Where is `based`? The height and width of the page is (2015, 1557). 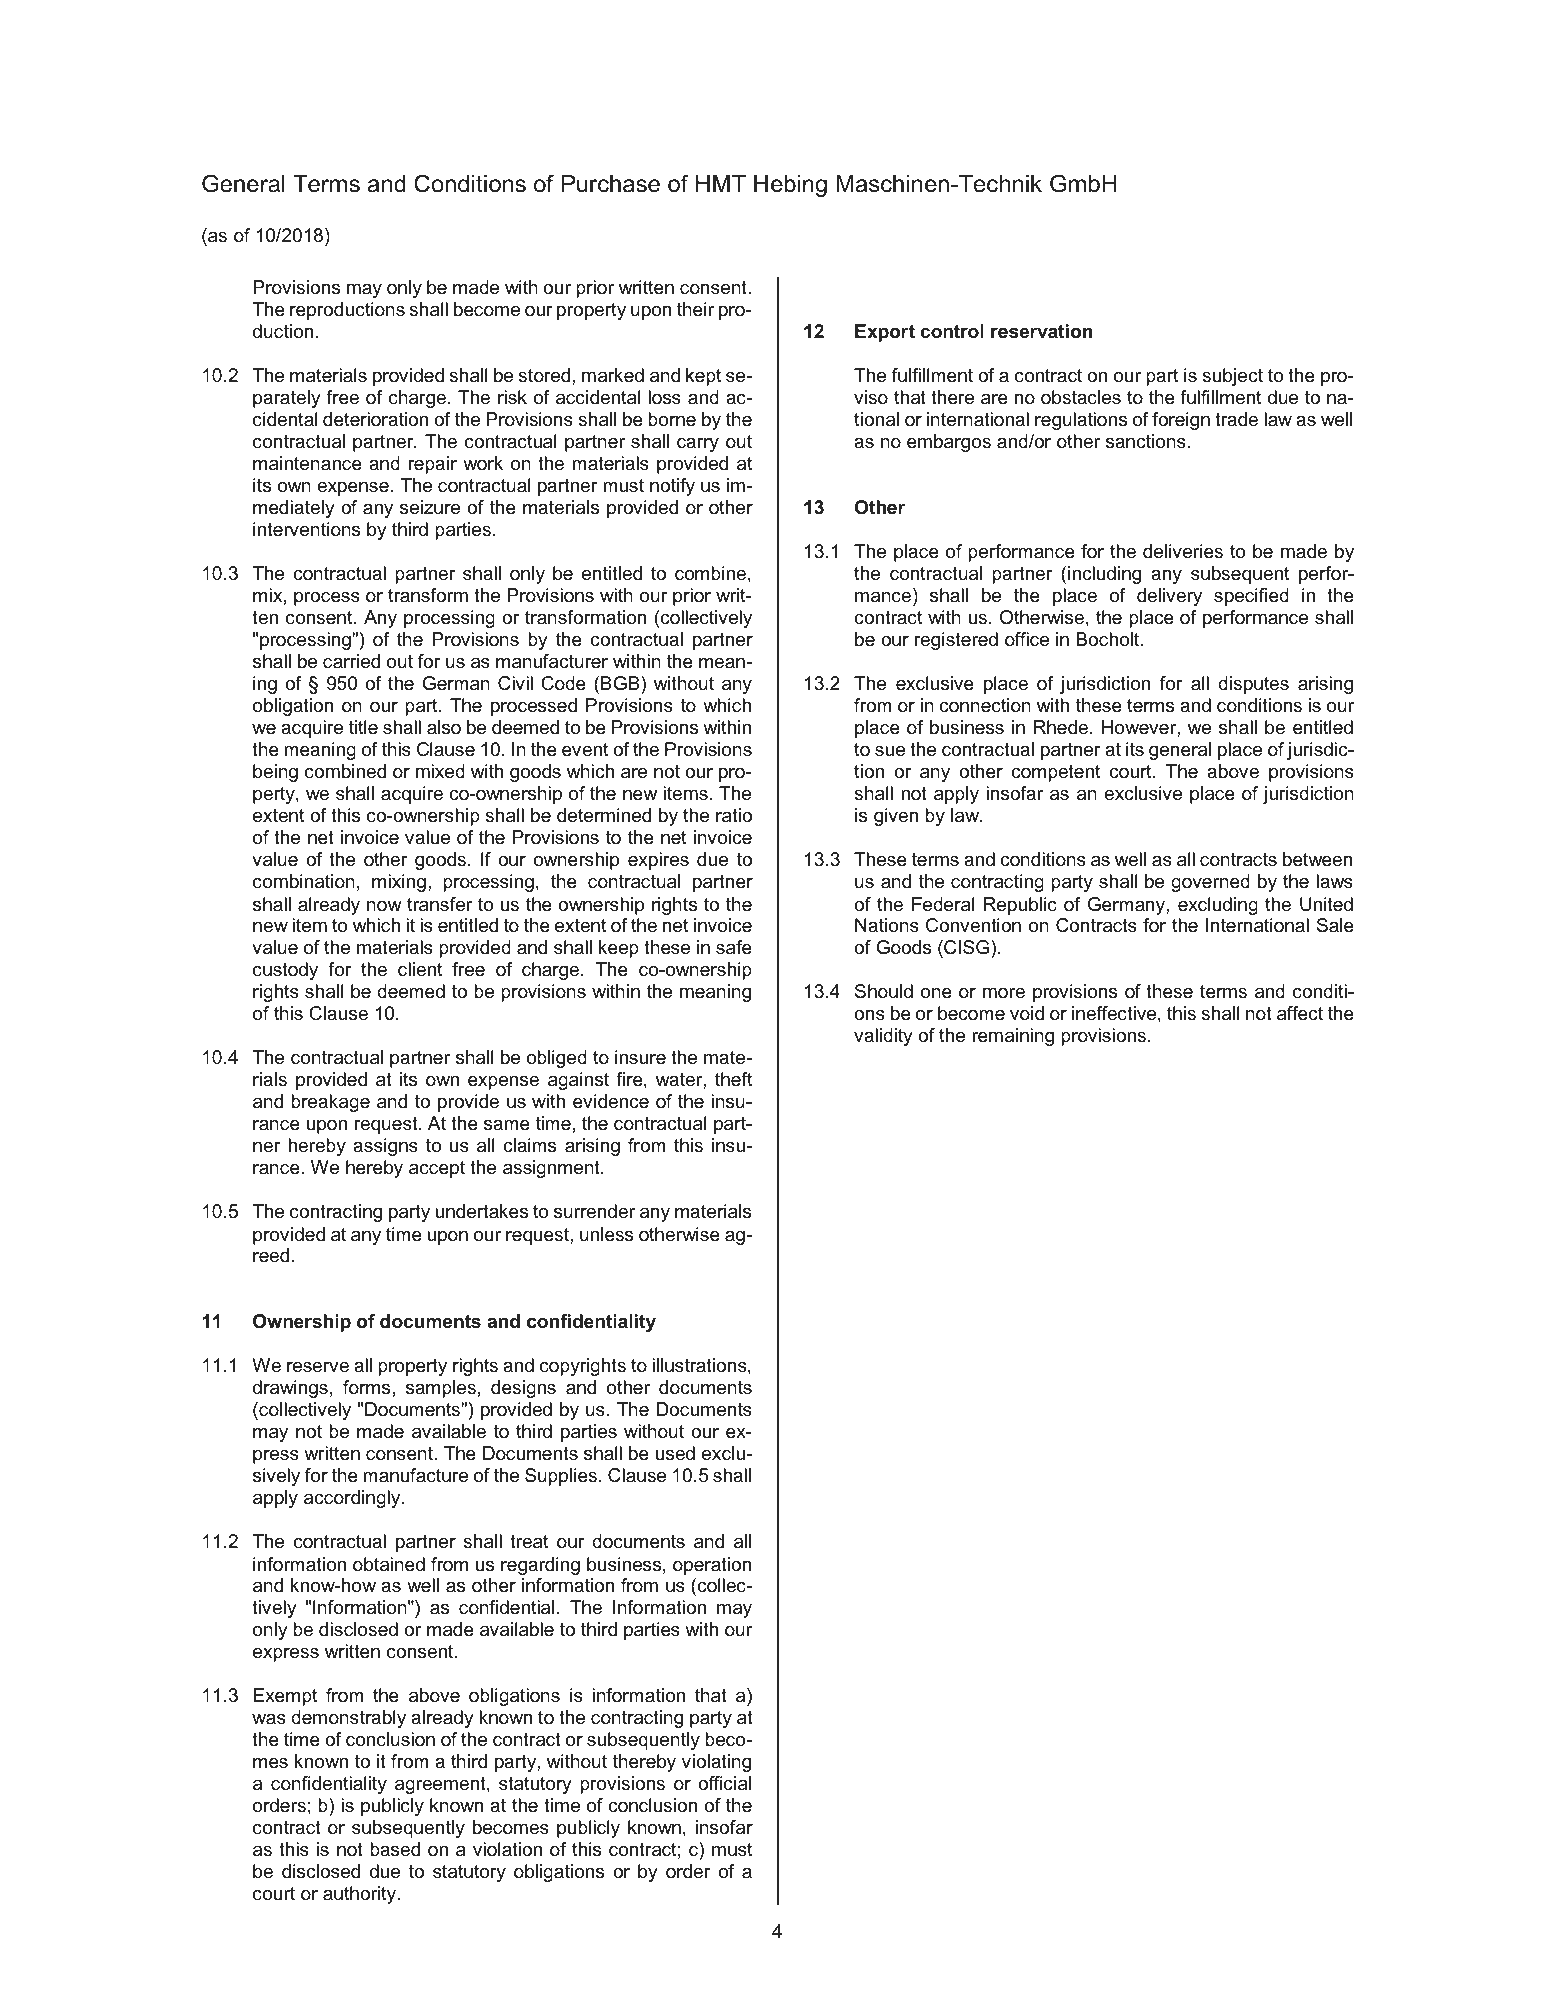
based is located at coordinates (395, 1849).
